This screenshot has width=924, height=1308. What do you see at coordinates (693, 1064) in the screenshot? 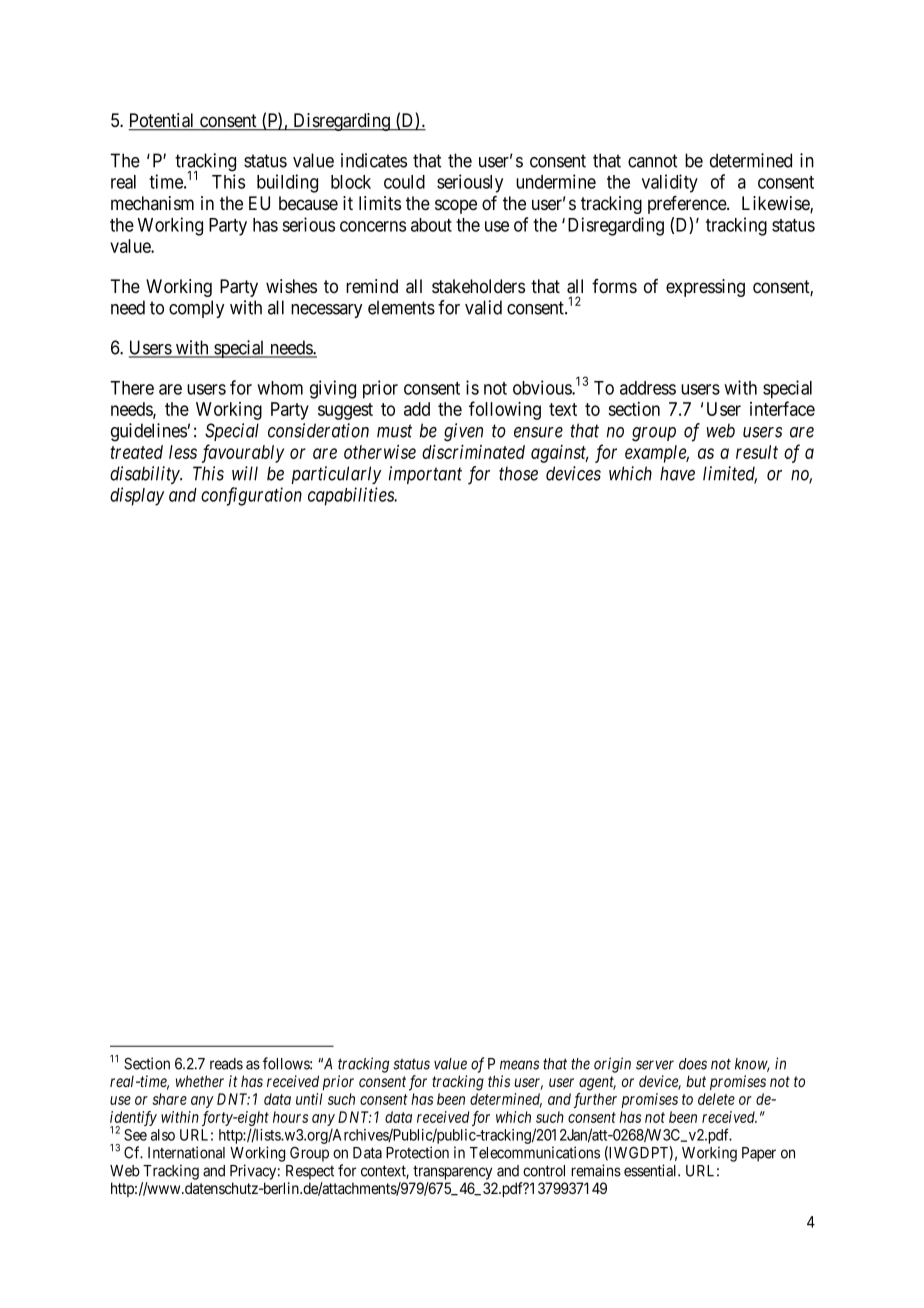
I see `does` at bounding box center [693, 1064].
